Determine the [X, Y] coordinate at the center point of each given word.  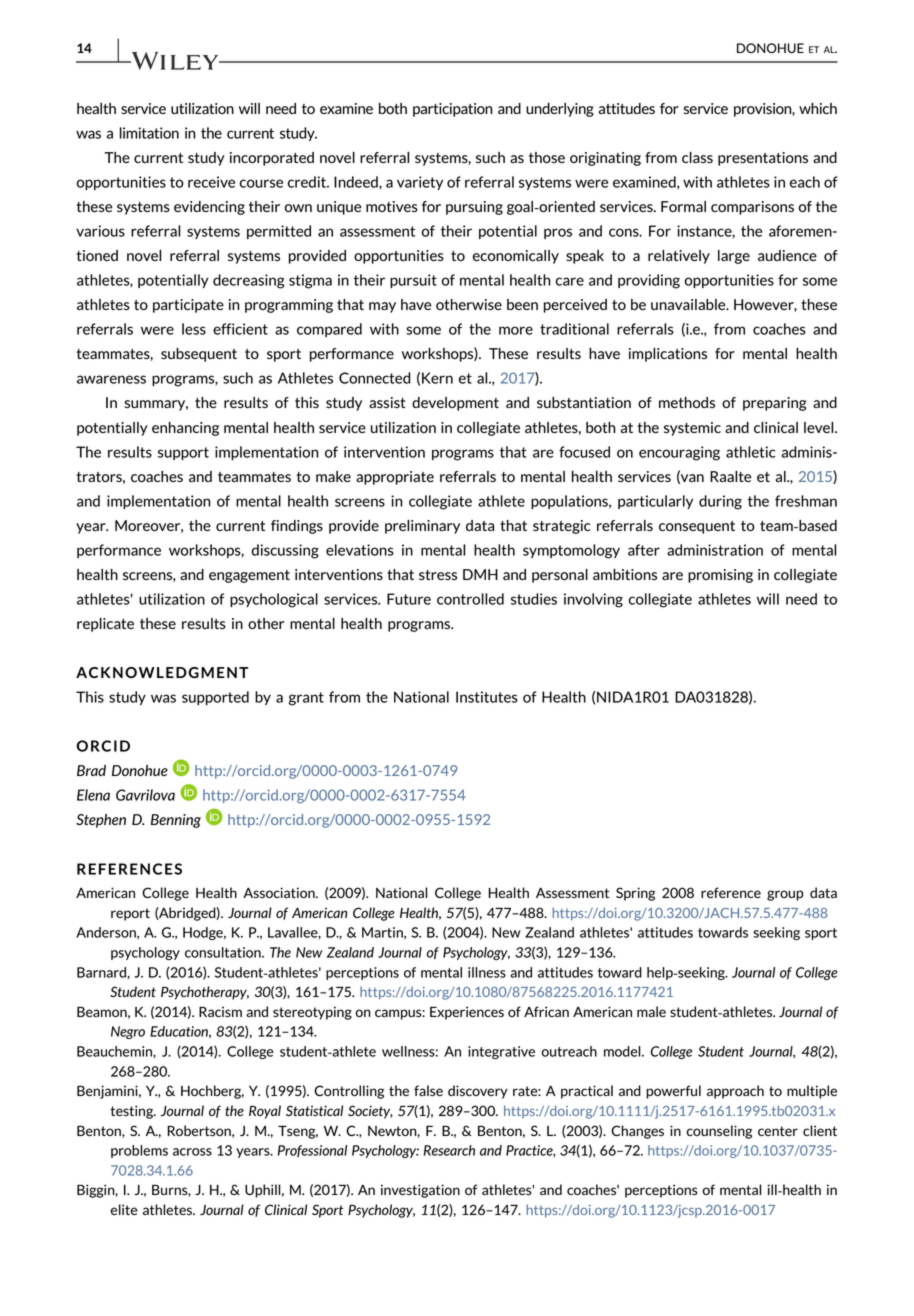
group [785, 895]
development [455, 404]
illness [487, 972]
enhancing [185, 429]
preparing [774, 404]
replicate [105, 625]
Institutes [487, 697]
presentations [763, 159]
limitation [149, 133]
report [130, 914]
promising [720, 576]
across [192, 1152]
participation [453, 110]
